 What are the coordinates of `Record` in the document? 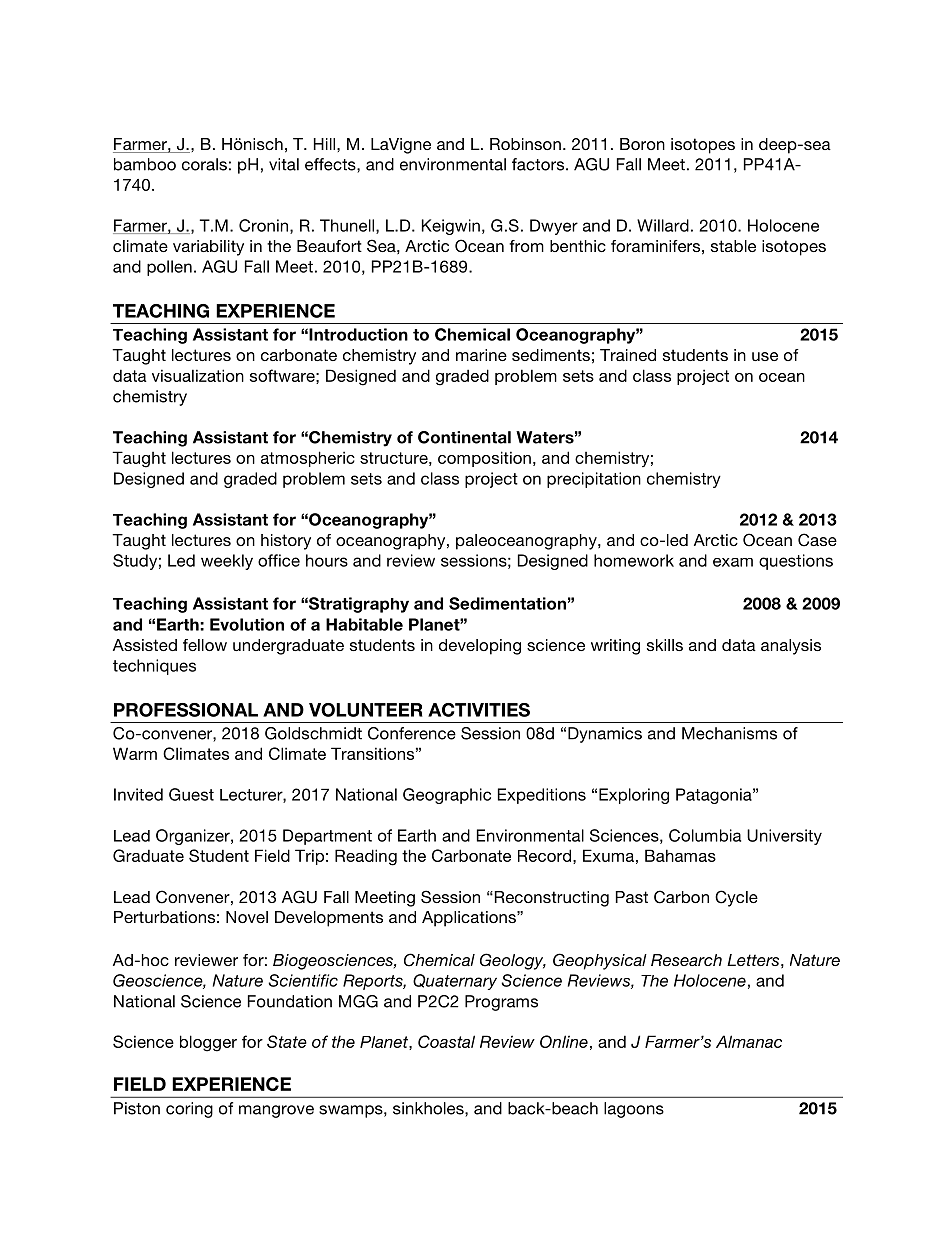 It's located at (544, 855).
